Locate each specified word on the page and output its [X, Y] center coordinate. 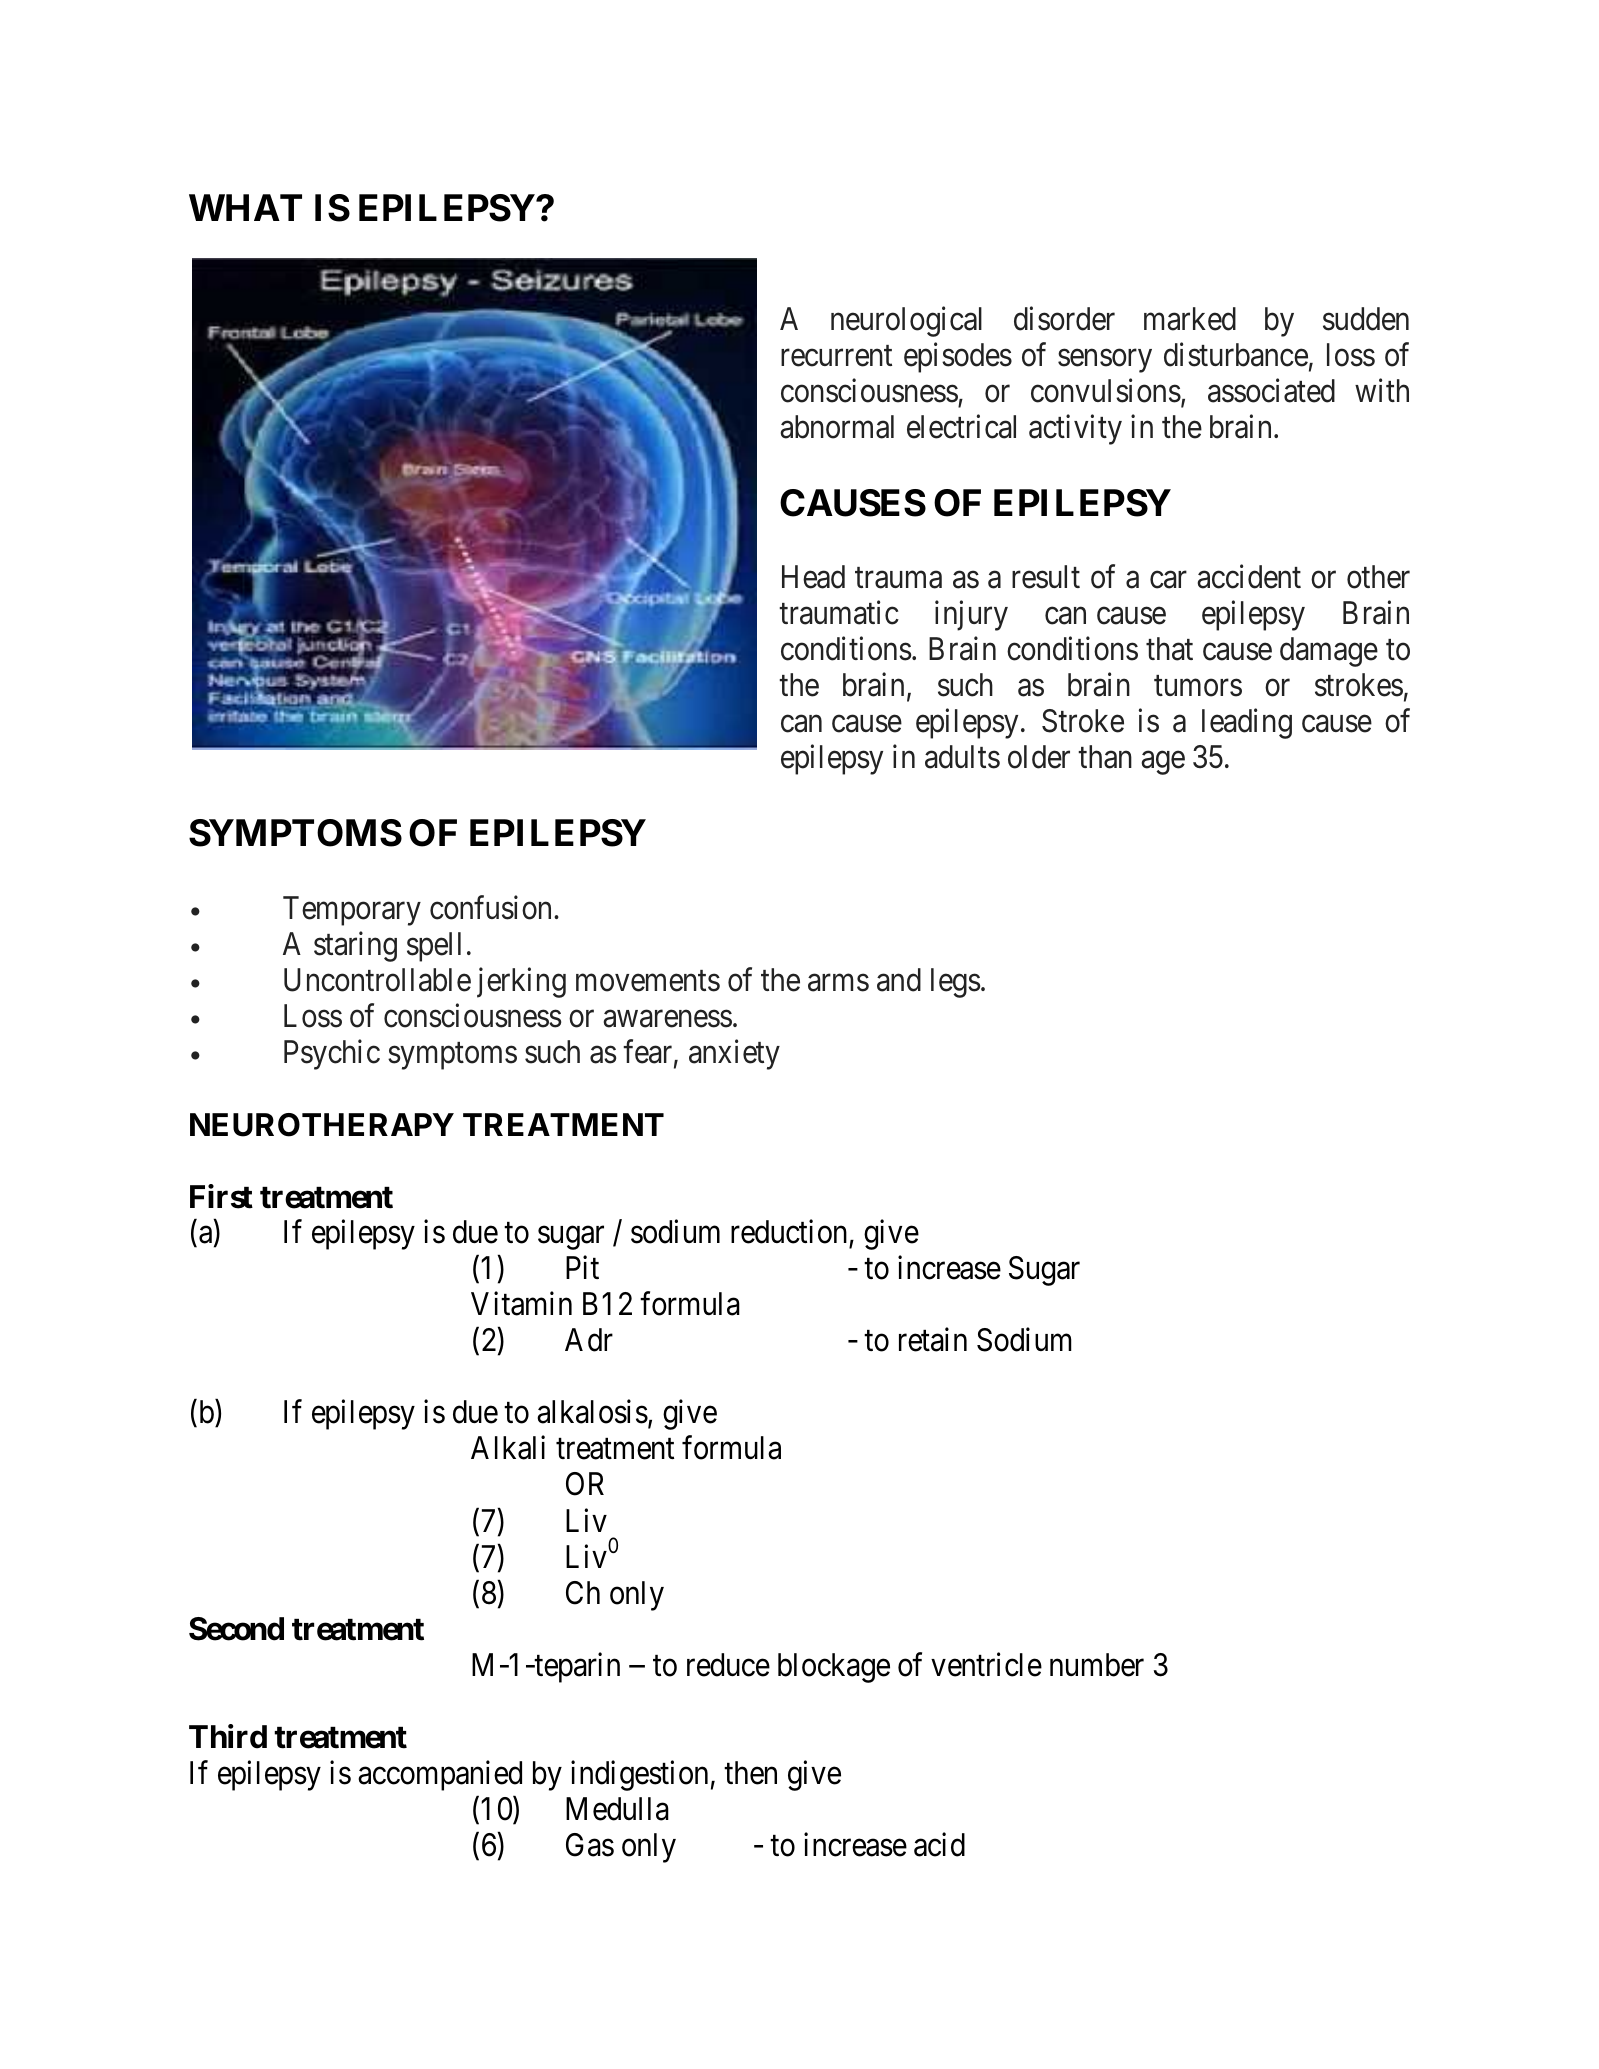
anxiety [734, 1054]
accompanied [440, 1775]
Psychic [332, 1054]
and [899, 980]
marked [1190, 319]
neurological [906, 322]
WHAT [245, 207]
